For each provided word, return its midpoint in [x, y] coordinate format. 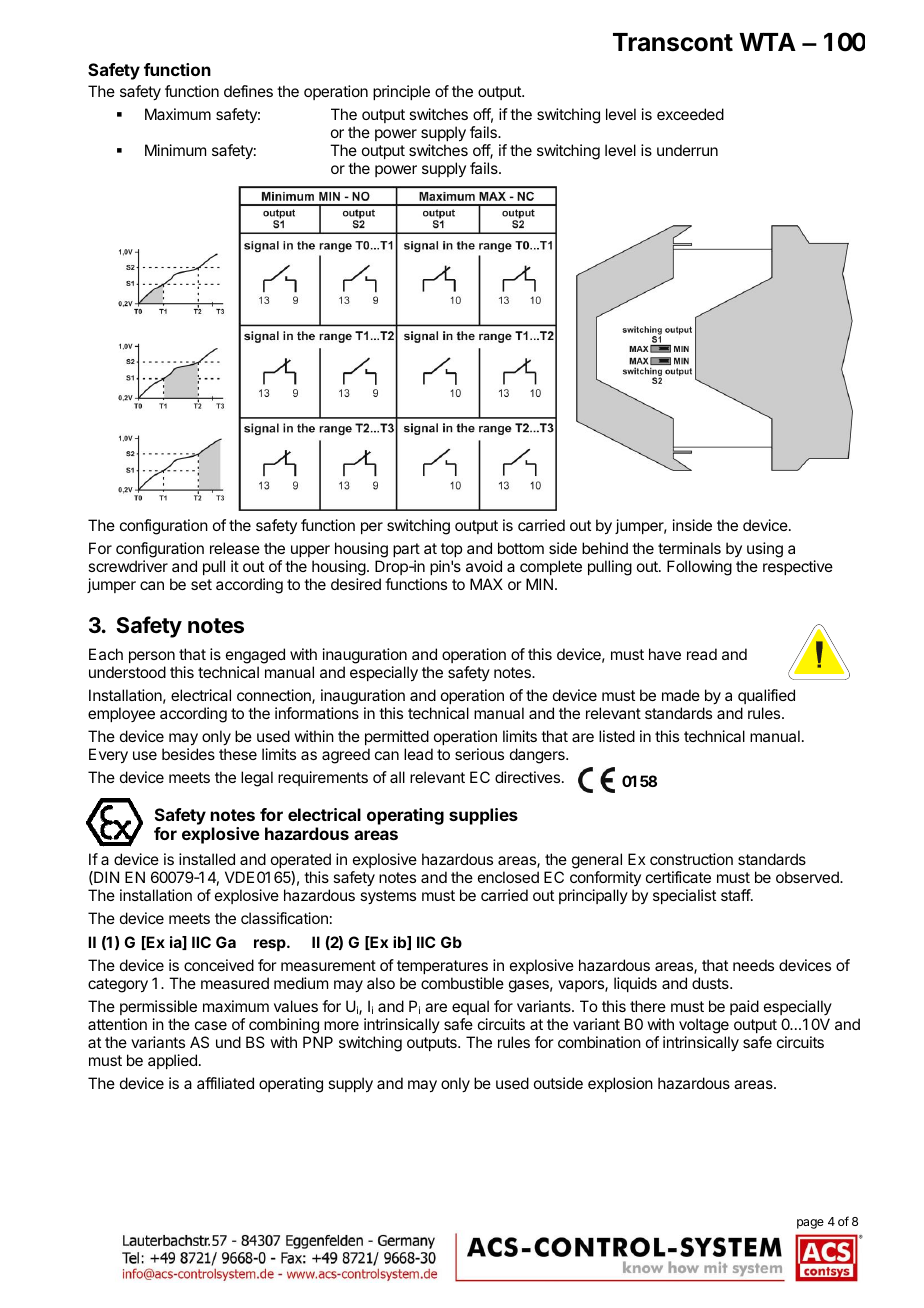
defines [248, 91]
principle [401, 92]
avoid [484, 566]
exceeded [690, 114]
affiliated [225, 1083]
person [152, 657]
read [702, 654]
